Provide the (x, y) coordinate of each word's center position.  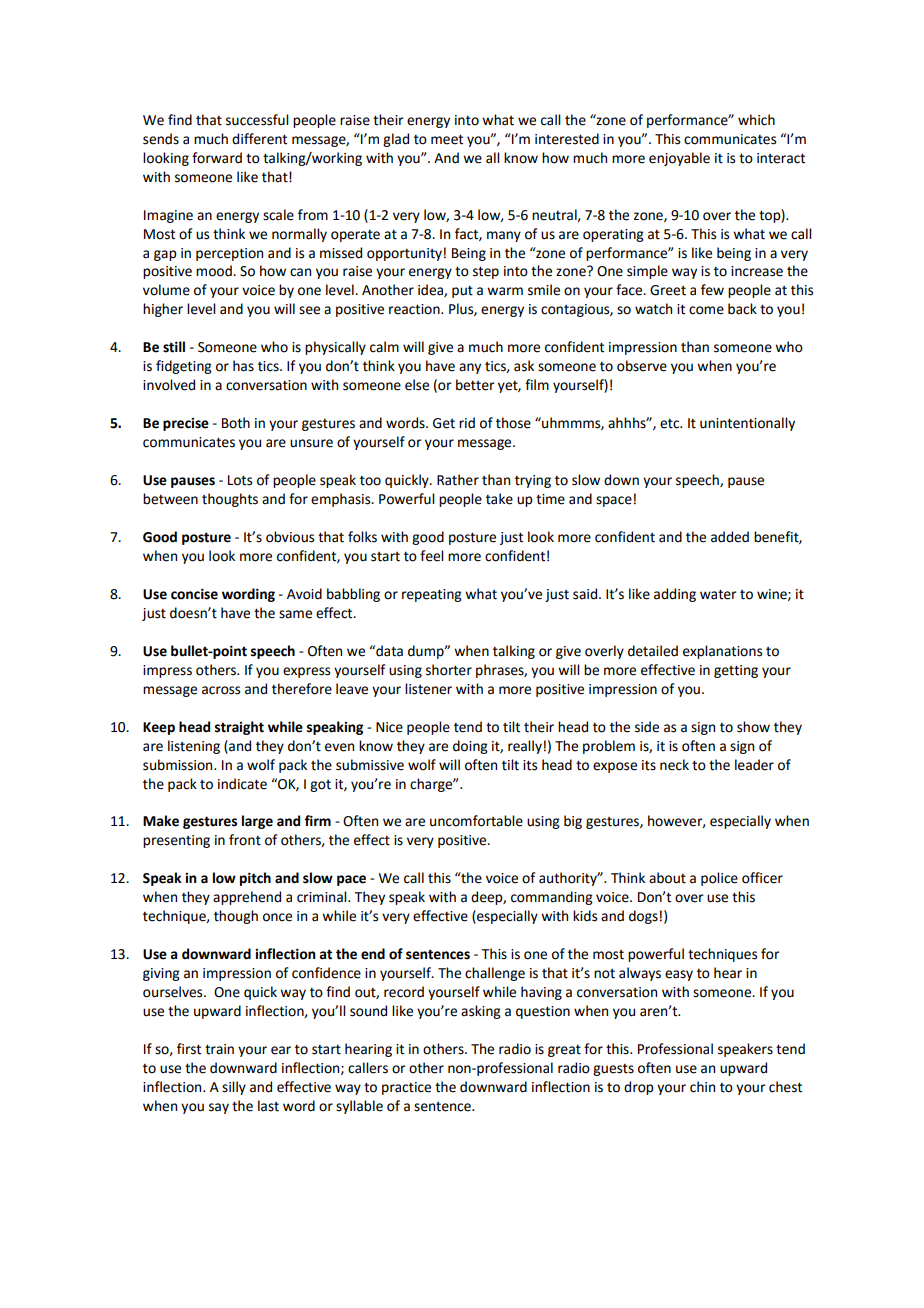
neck (674, 765)
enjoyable (679, 159)
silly (234, 1088)
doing (470, 747)
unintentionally (747, 424)
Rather (458, 480)
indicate (242, 784)
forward (217, 158)
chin (702, 1087)
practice (406, 1088)
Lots (240, 480)
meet (447, 139)
